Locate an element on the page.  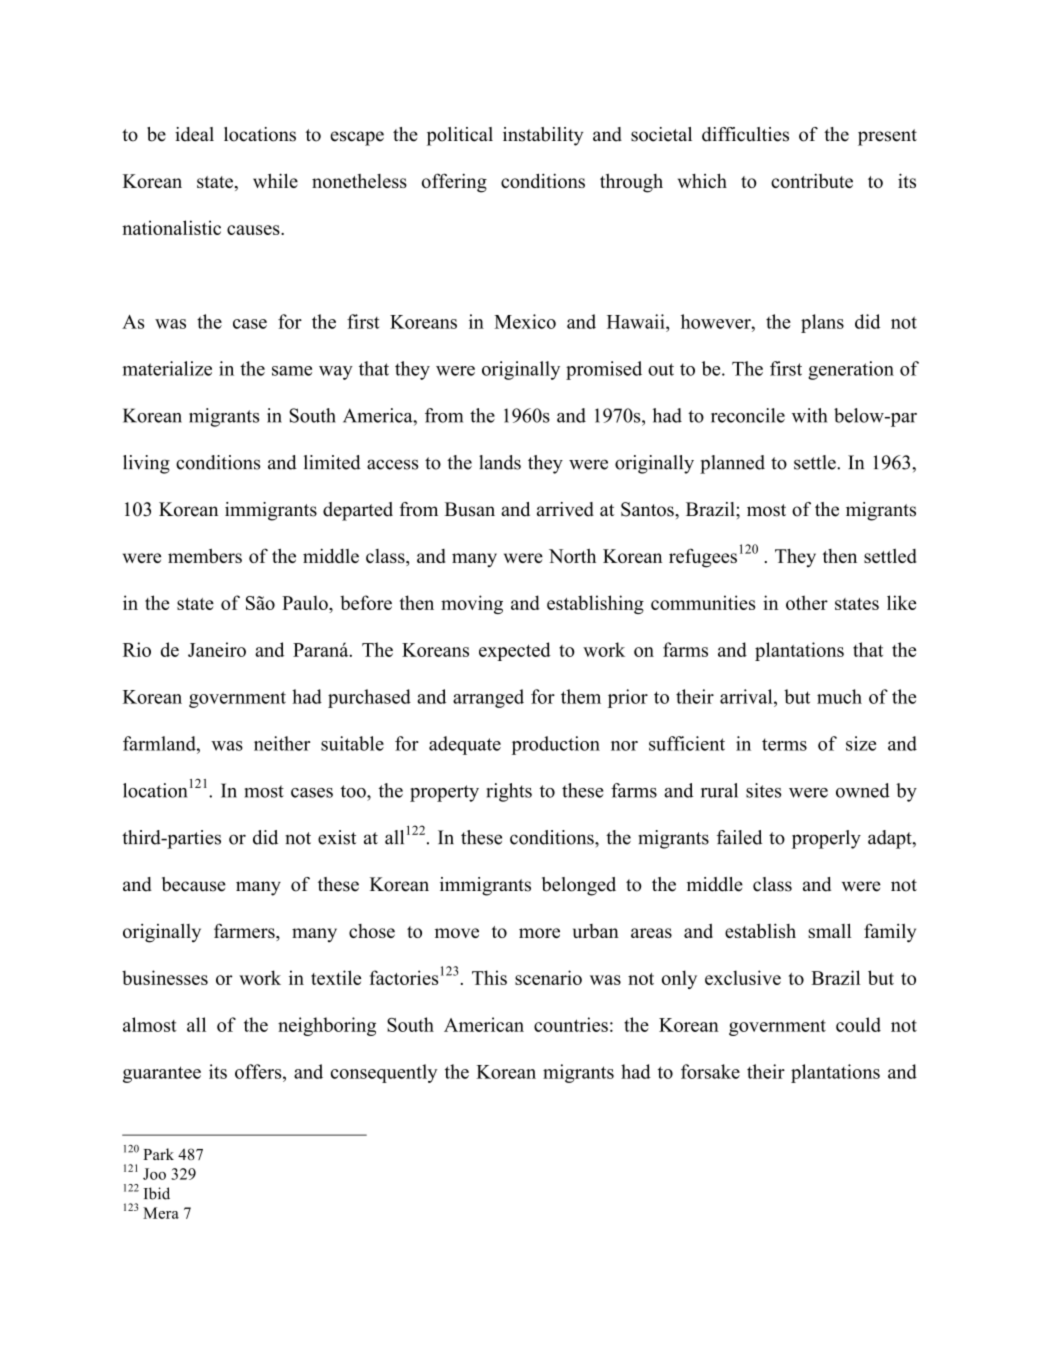
contribute is located at coordinates (812, 180).
